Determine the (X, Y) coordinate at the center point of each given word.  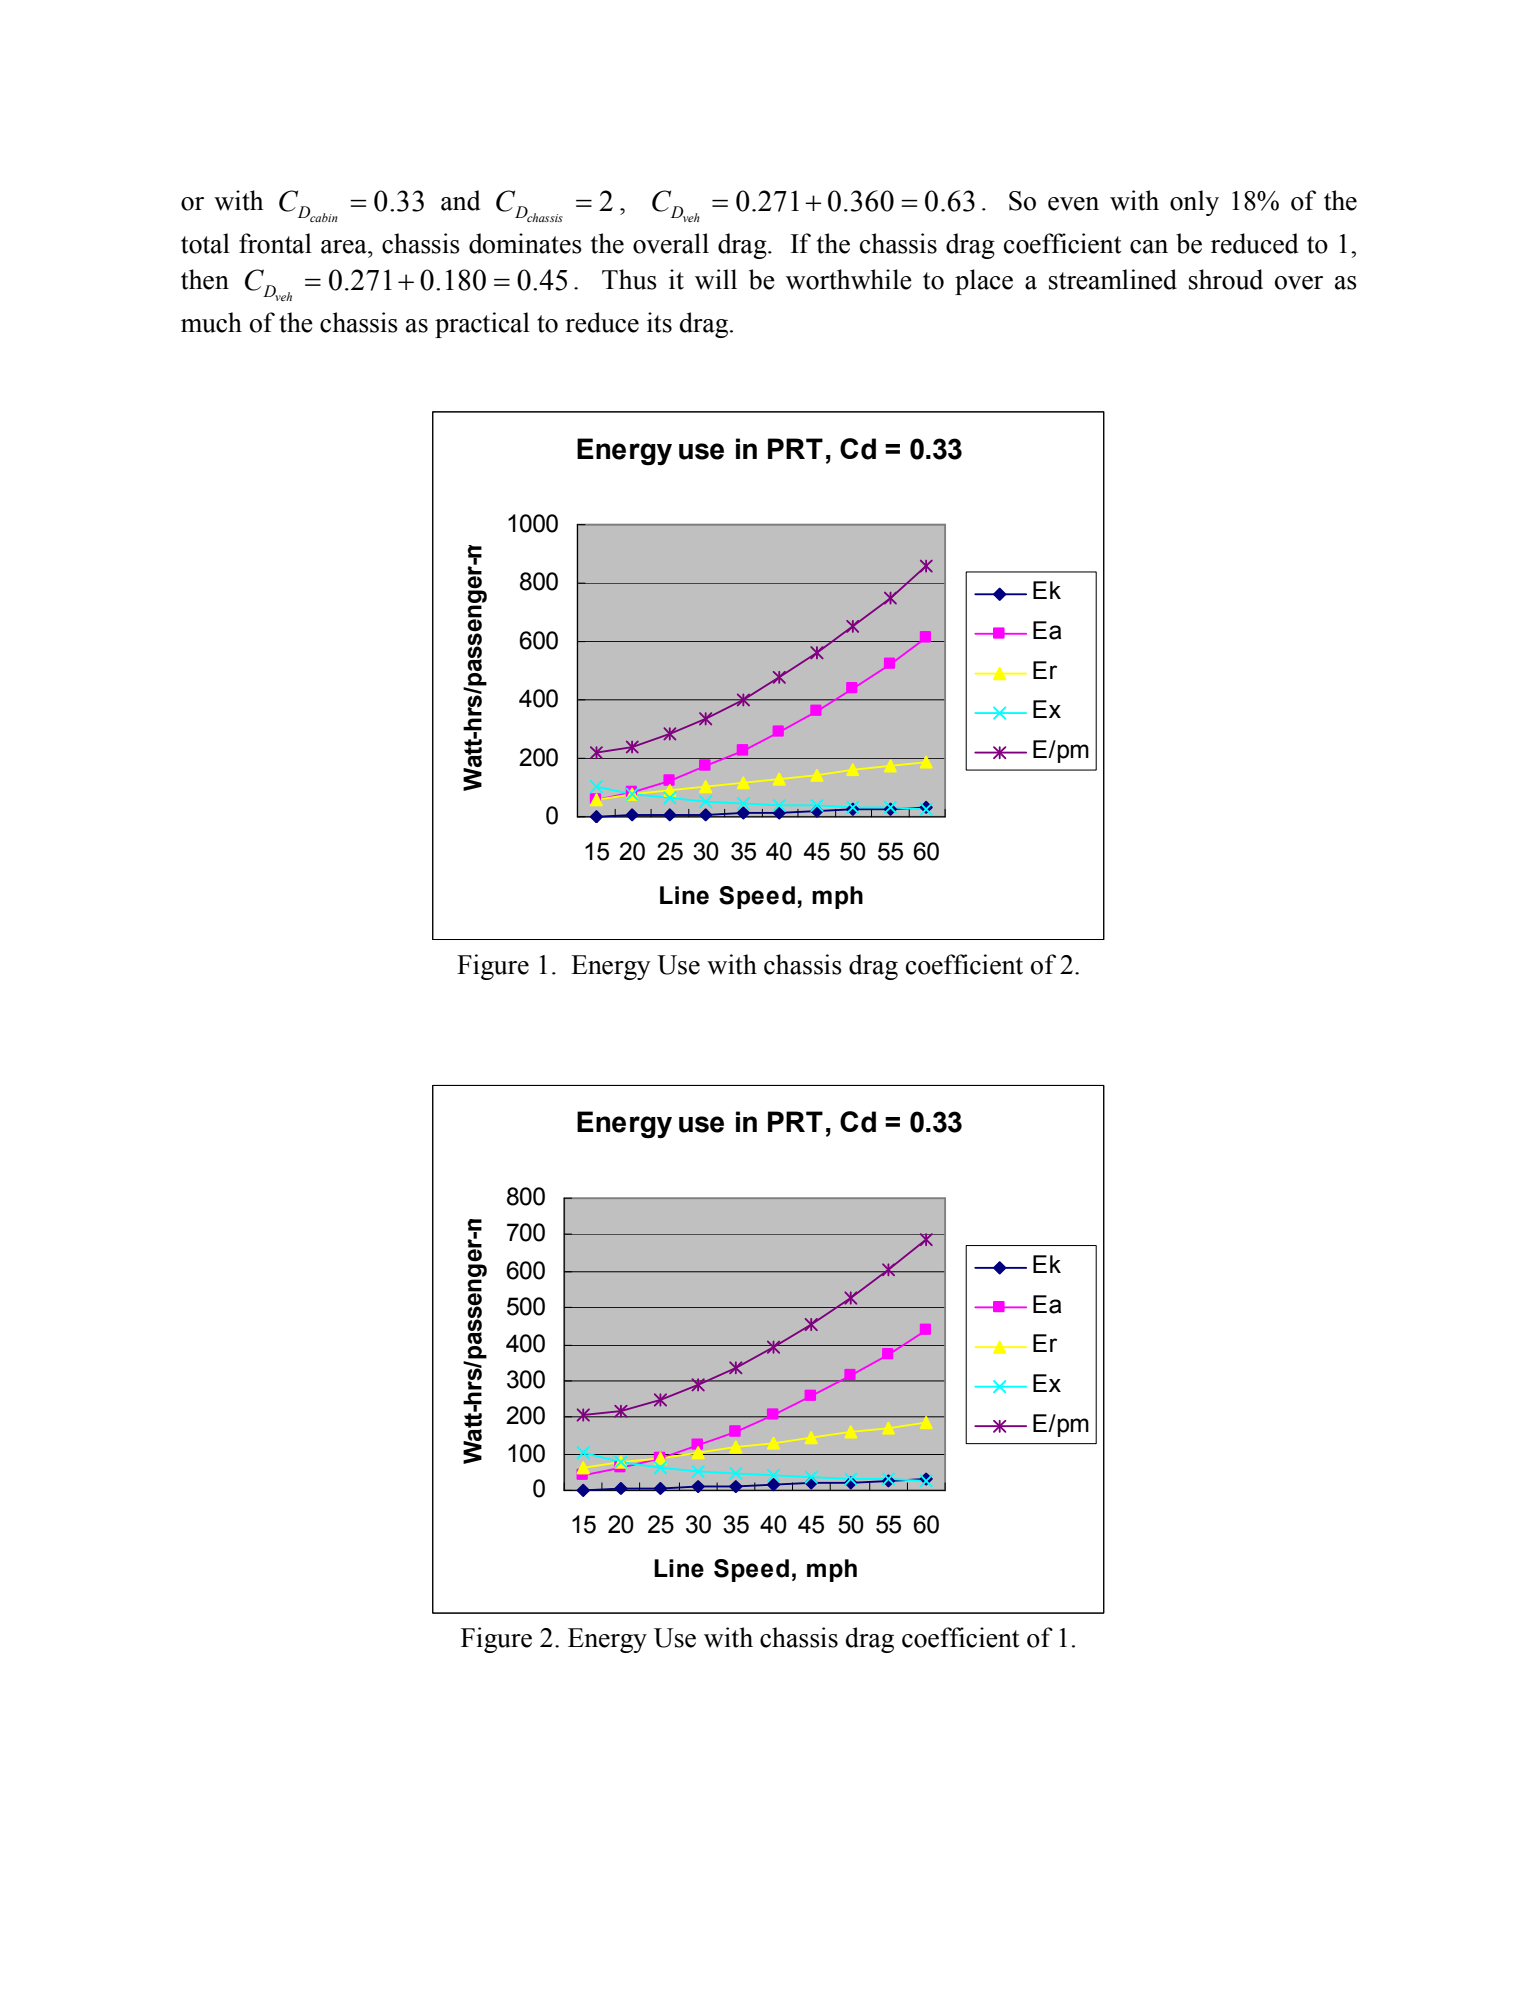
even (1073, 204)
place (984, 282)
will (716, 279)
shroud (1226, 279)
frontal (275, 243)
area (345, 247)
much (211, 322)
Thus (629, 279)
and (460, 200)
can (1149, 247)
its (659, 322)
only (1194, 203)
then (205, 279)
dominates (525, 243)
